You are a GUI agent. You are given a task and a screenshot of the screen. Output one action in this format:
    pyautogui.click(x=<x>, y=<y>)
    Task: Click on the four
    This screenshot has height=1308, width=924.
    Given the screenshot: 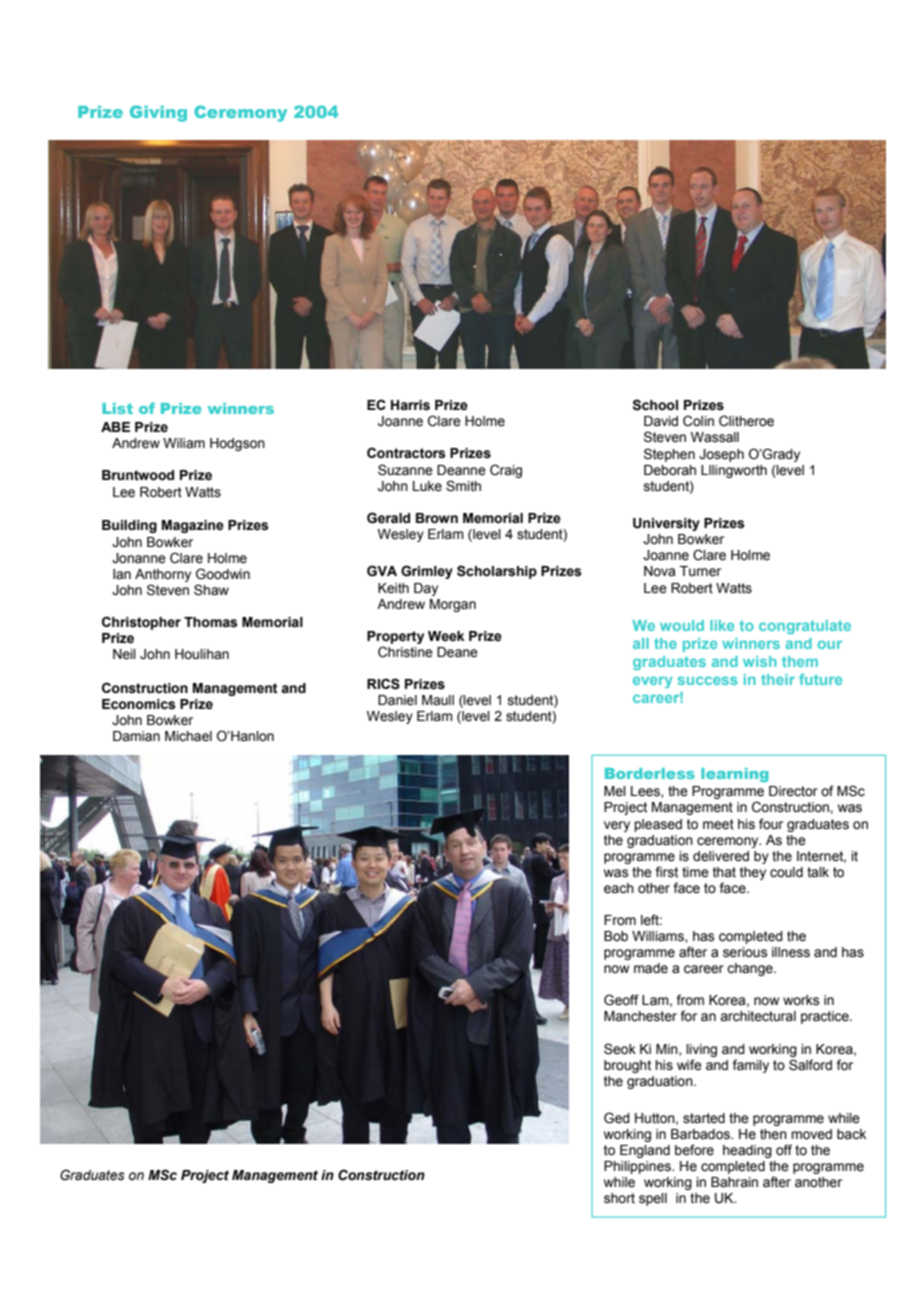 What is the action you would take?
    pyautogui.click(x=771, y=824)
